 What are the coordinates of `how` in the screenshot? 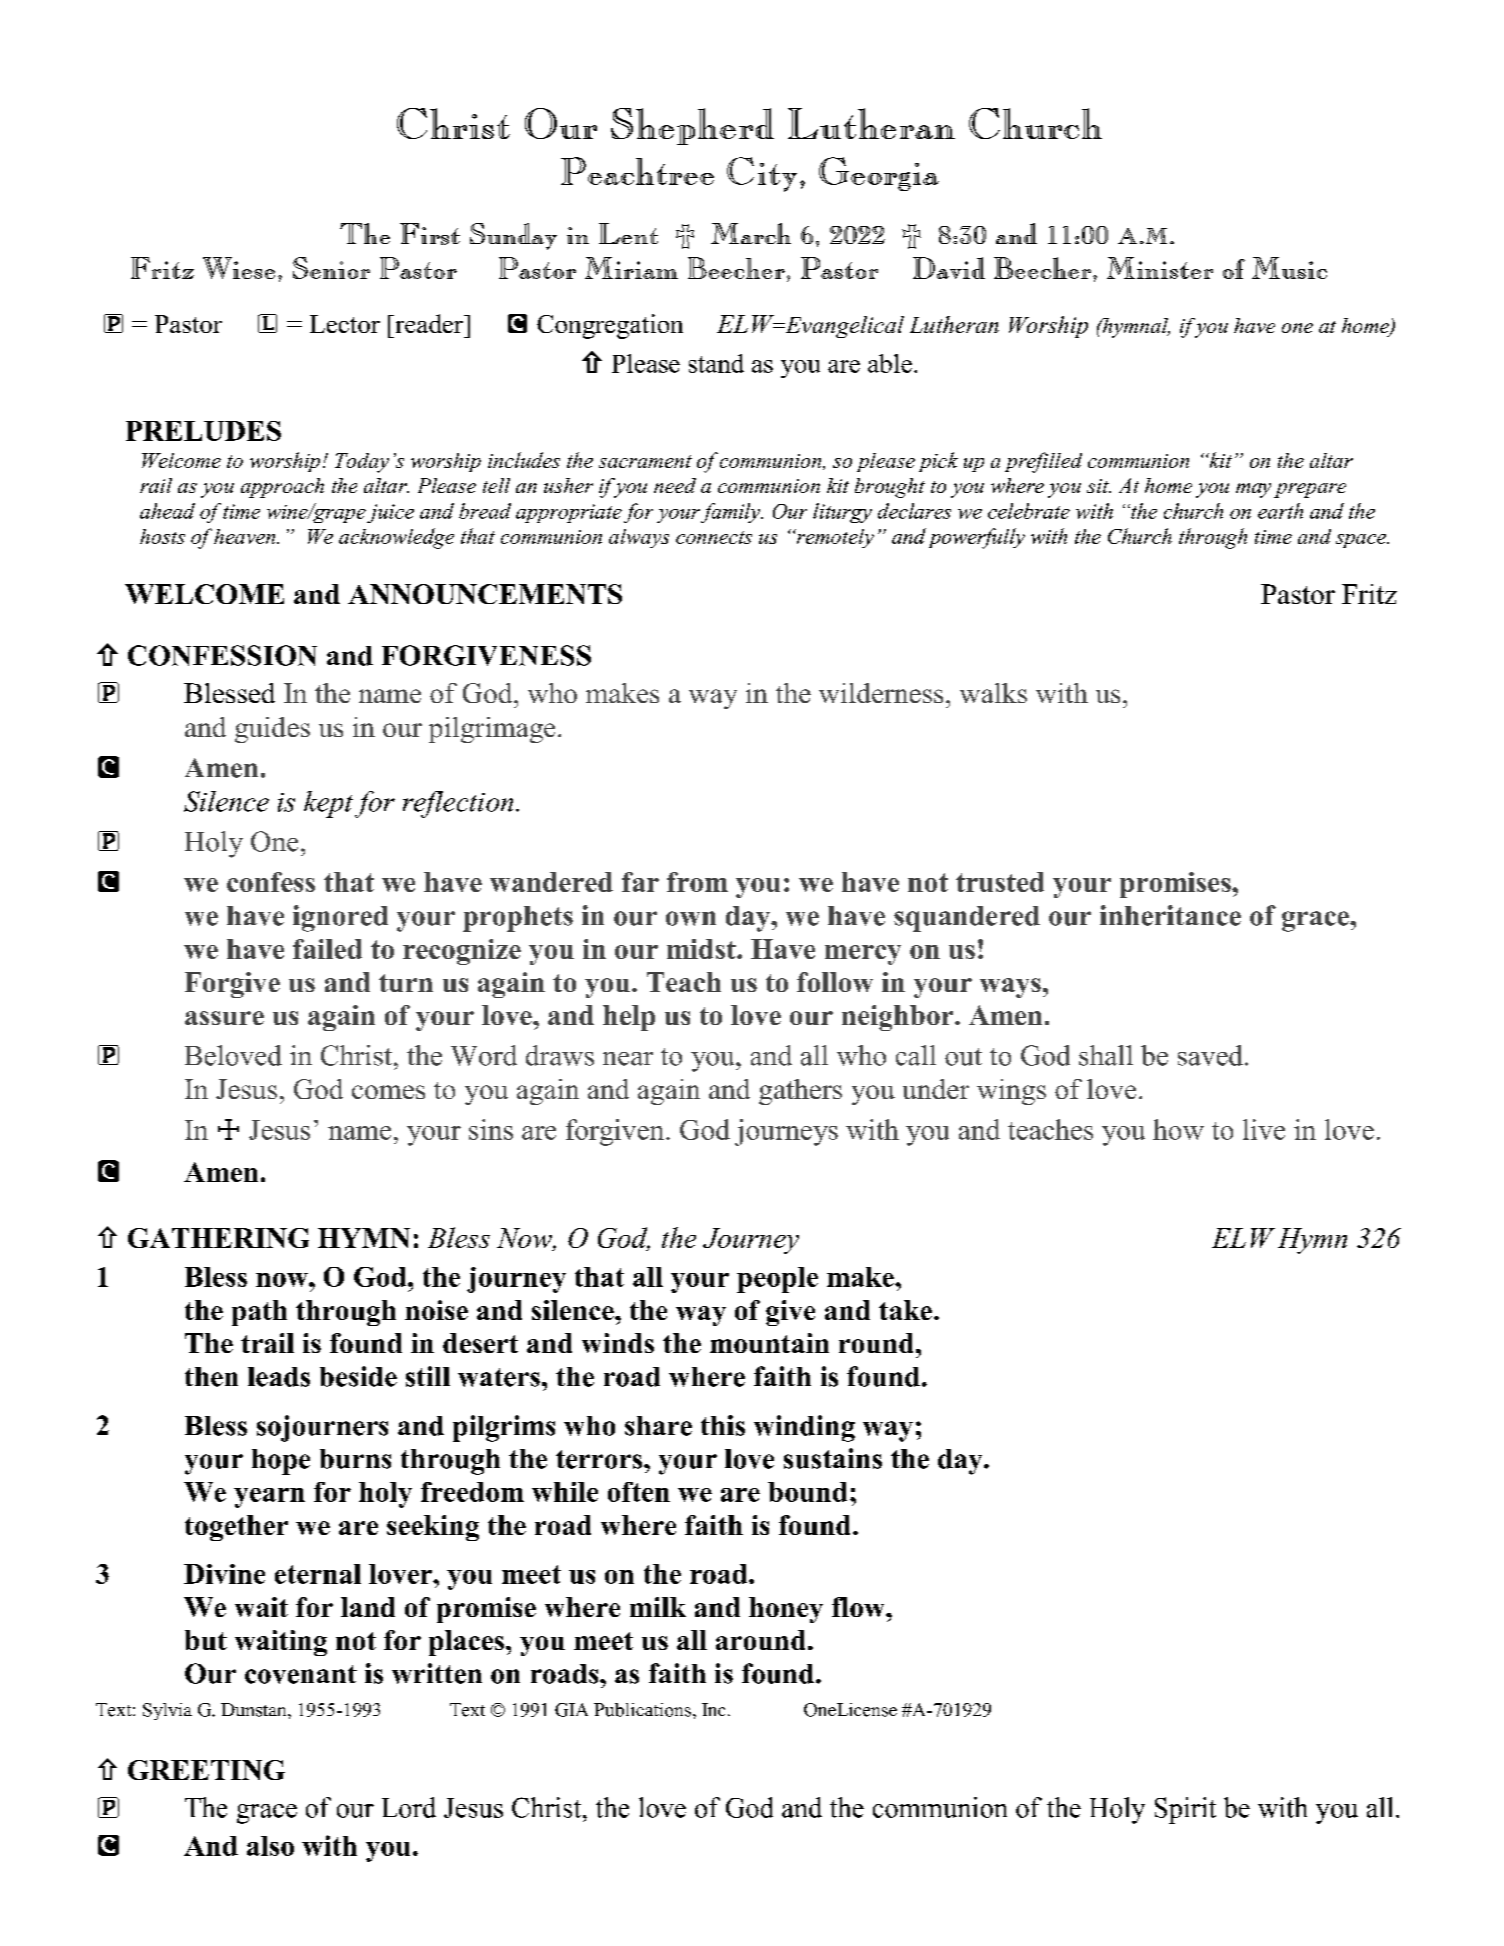 It's located at (1178, 1129).
